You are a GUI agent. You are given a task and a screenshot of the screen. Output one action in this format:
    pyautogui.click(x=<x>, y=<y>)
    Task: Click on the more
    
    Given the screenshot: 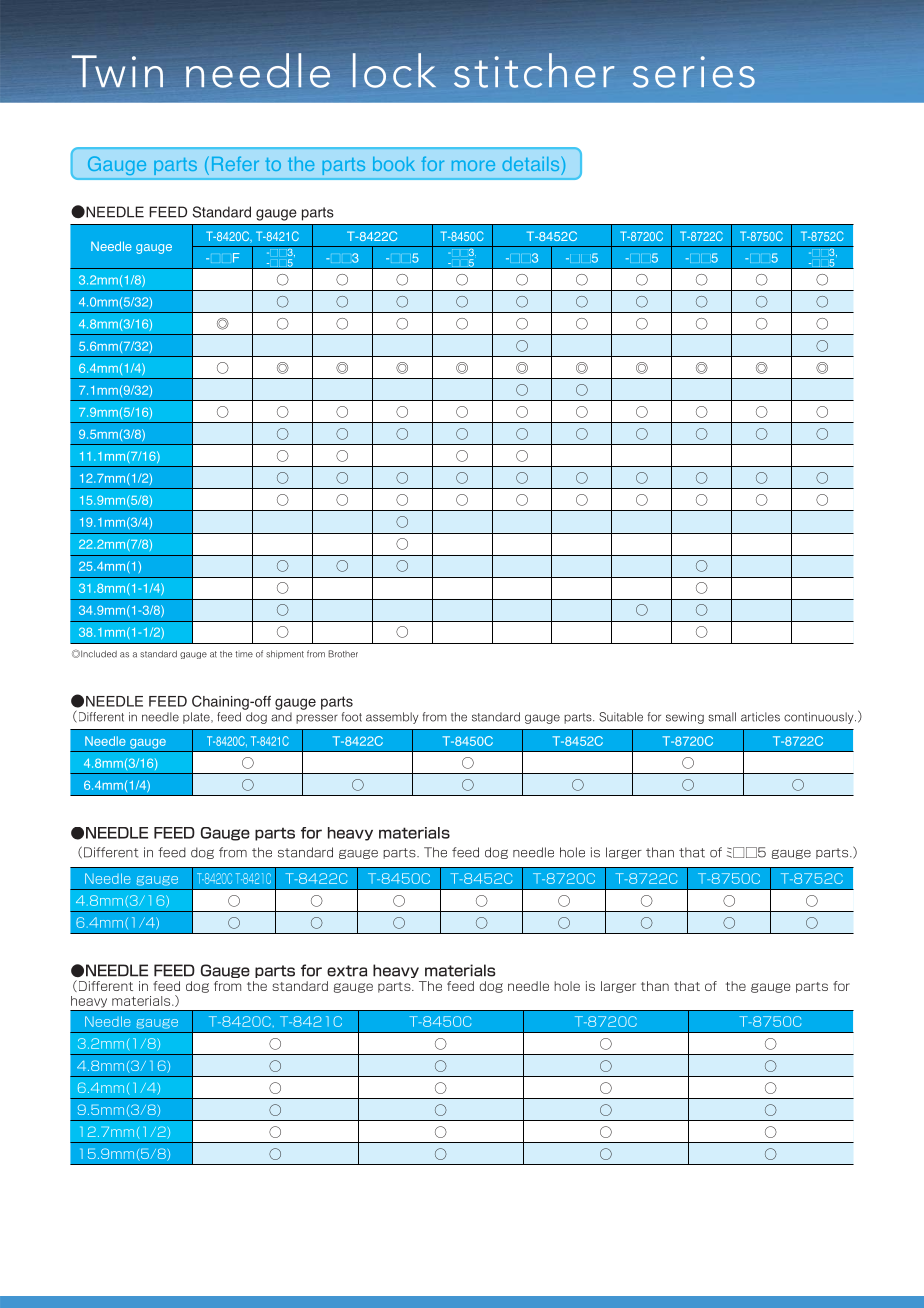 What is the action you would take?
    pyautogui.click(x=473, y=165)
